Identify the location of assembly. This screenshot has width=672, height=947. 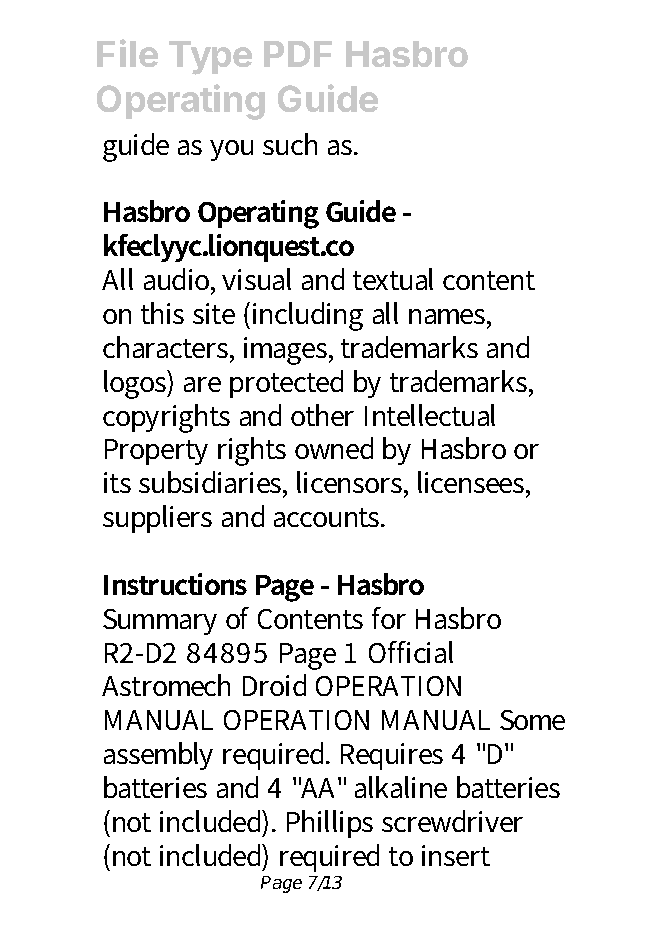
(158, 756).
